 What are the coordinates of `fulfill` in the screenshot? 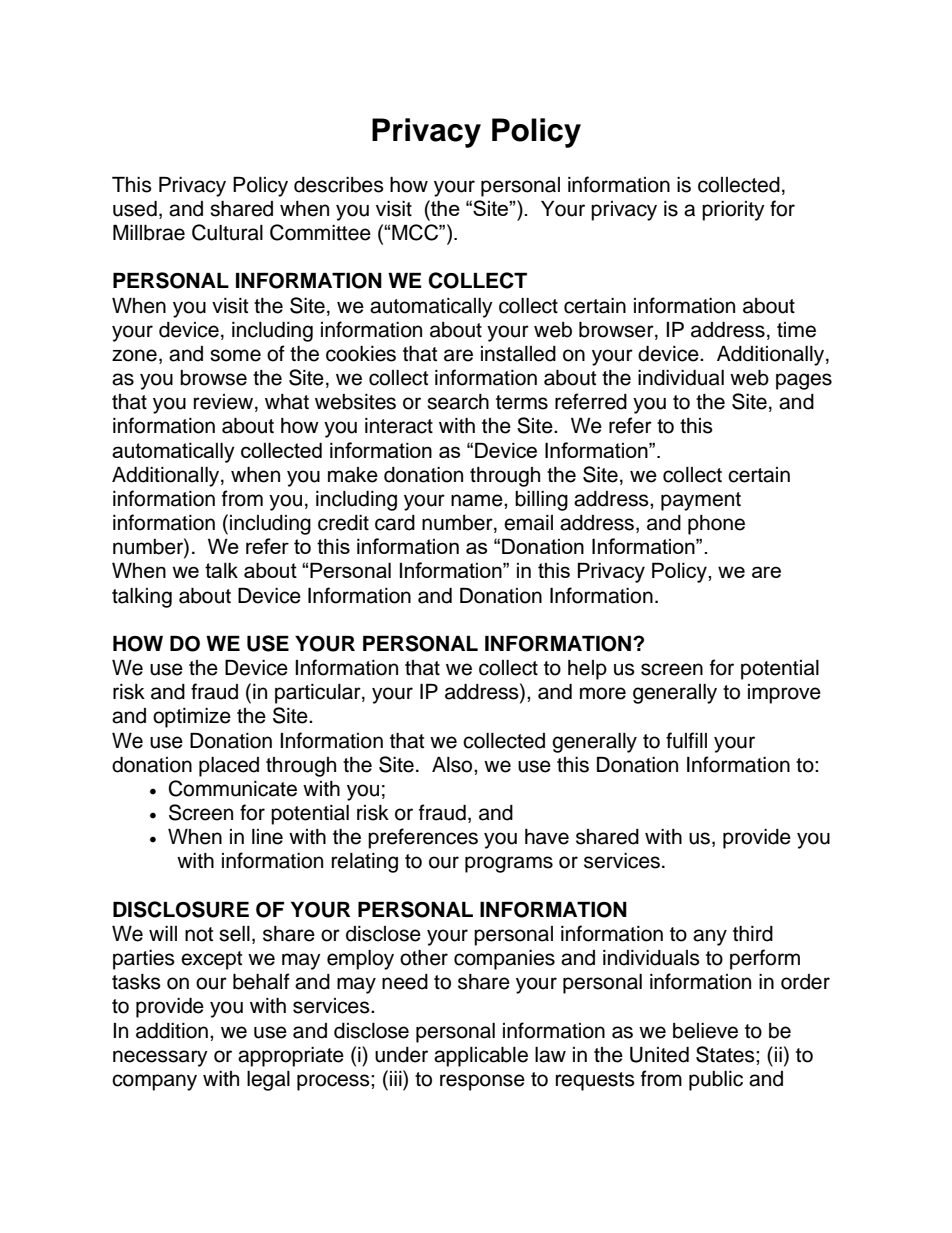 It's located at (686, 740).
